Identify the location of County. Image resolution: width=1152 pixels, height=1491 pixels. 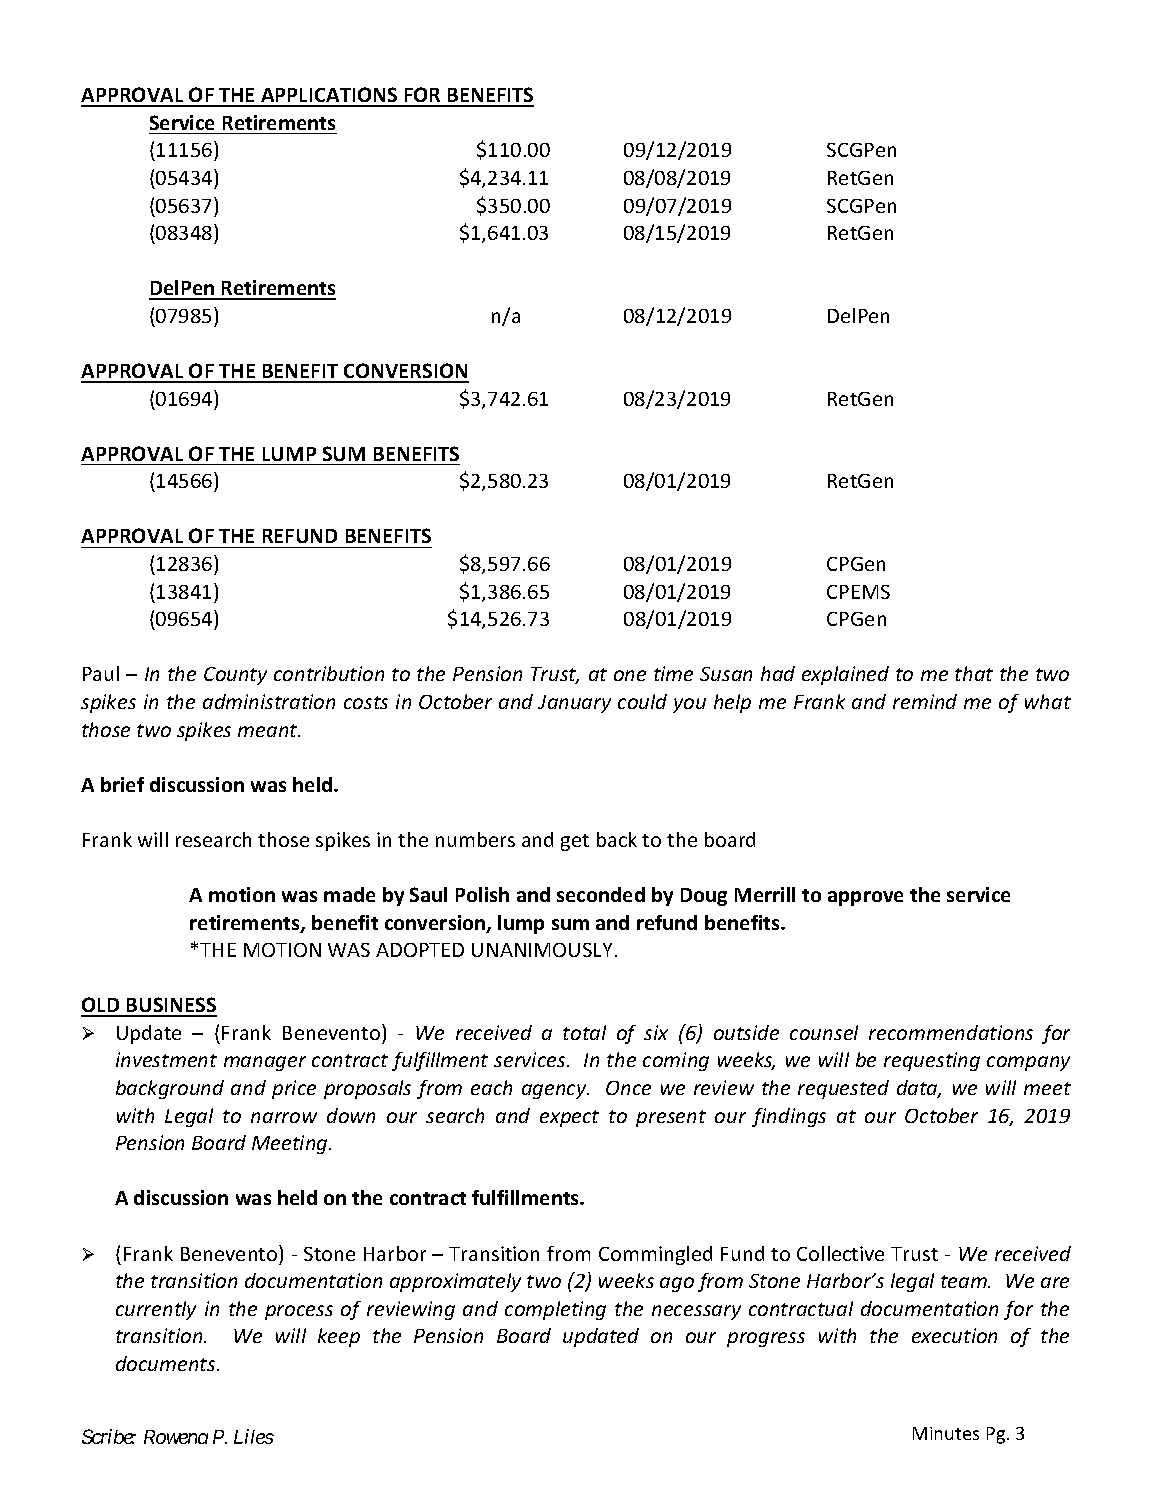
(235, 676).
